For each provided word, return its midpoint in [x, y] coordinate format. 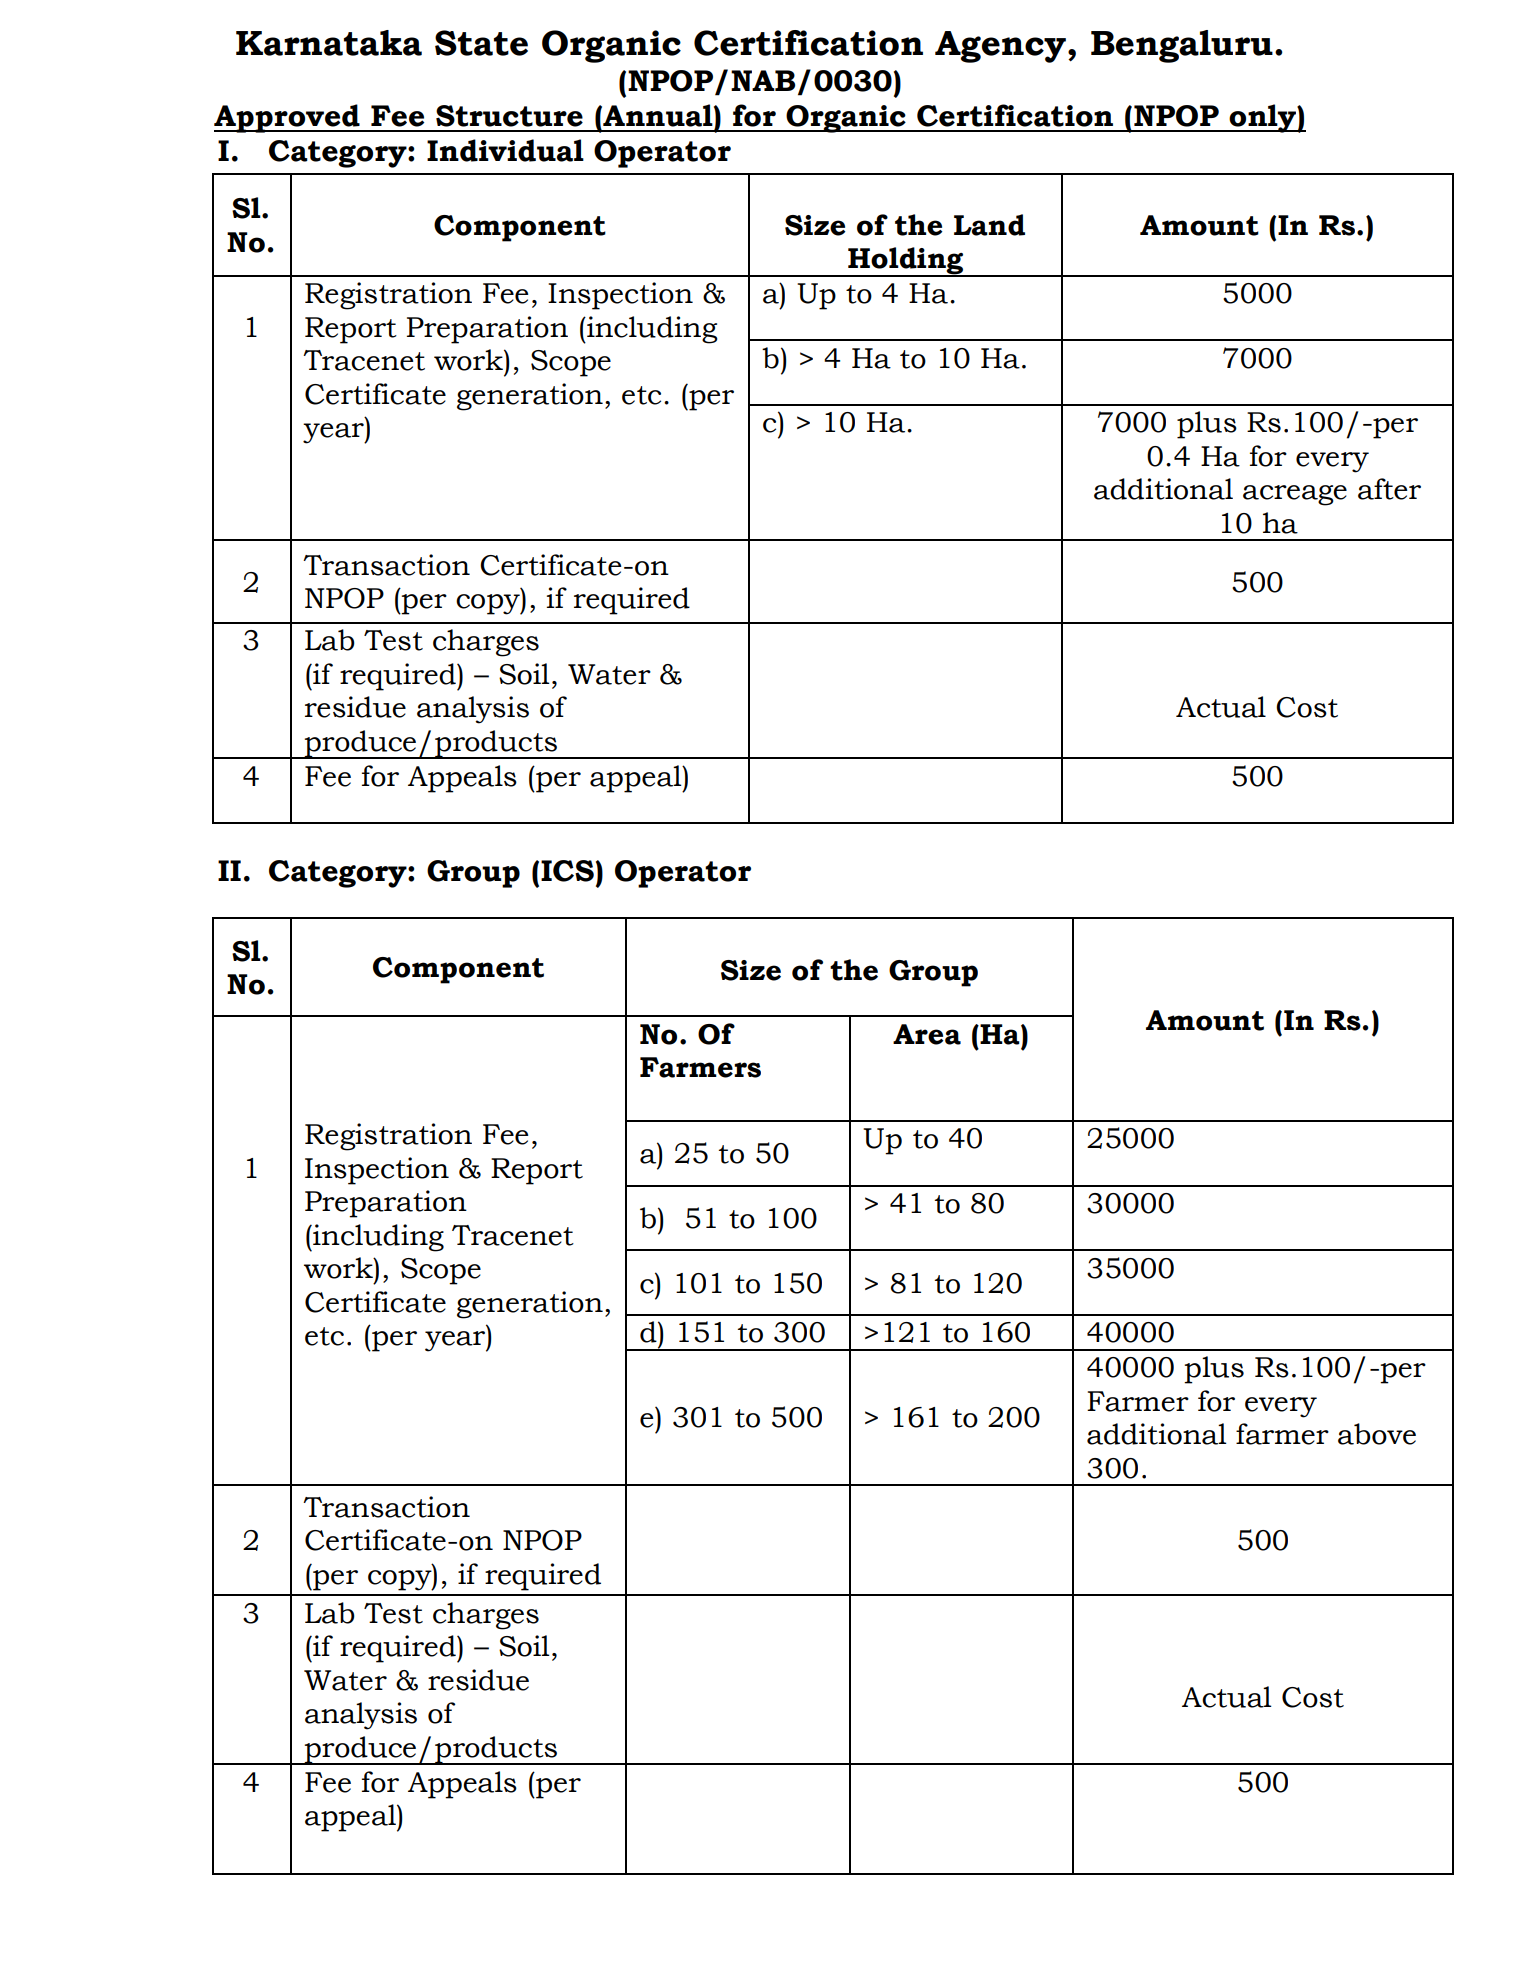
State [481, 43]
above [1377, 1434]
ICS [567, 871]
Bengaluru [1182, 46]
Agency [1000, 47]
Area [927, 1034]
